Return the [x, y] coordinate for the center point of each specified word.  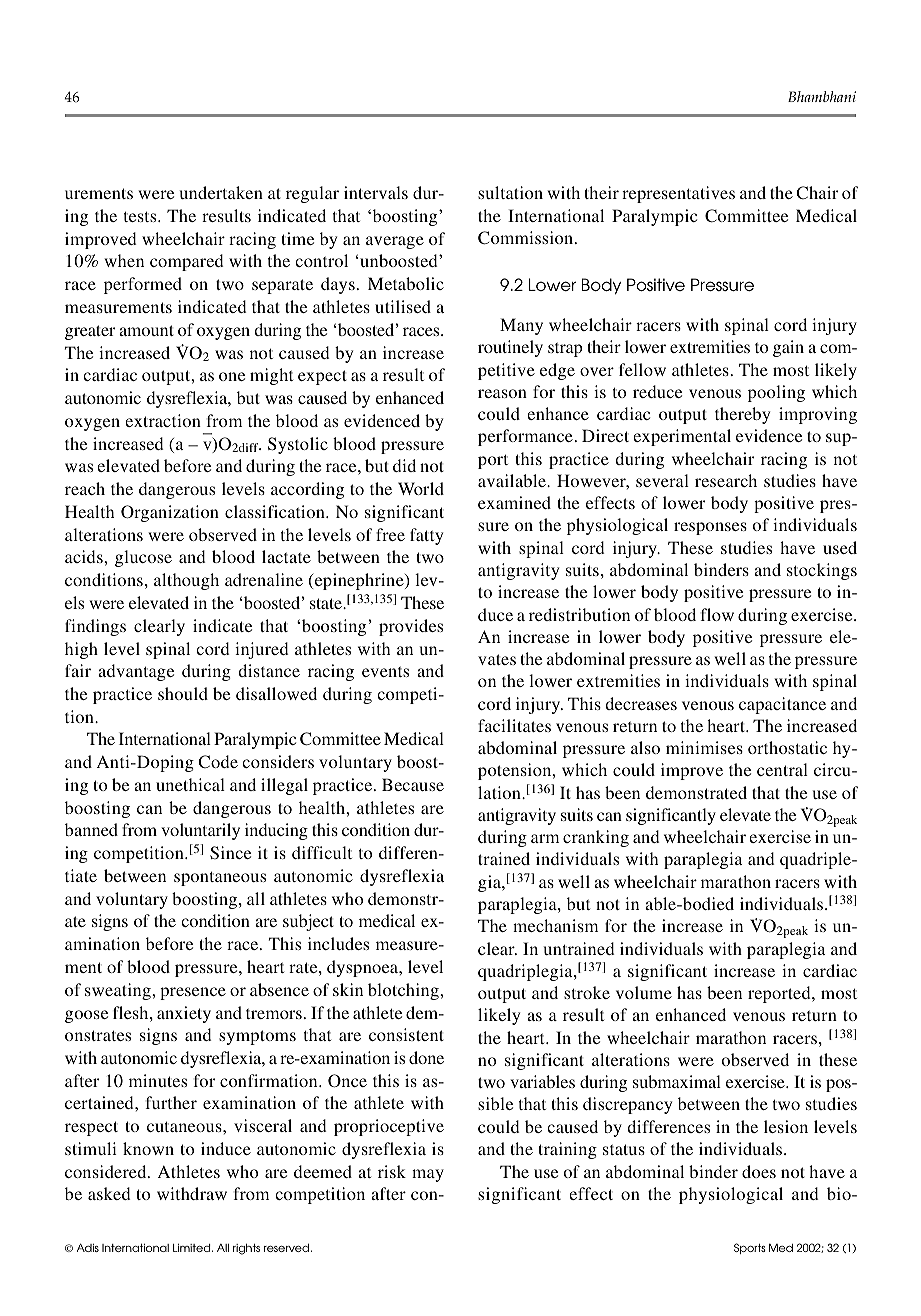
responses [710, 528]
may [428, 1175]
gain [788, 348]
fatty [426, 536]
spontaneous [220, 878]
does [759, 1171]
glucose [143, 558]
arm [545, 838]
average [395, 242]
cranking [596, 838]
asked [109, 1193]
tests [141, 216]
